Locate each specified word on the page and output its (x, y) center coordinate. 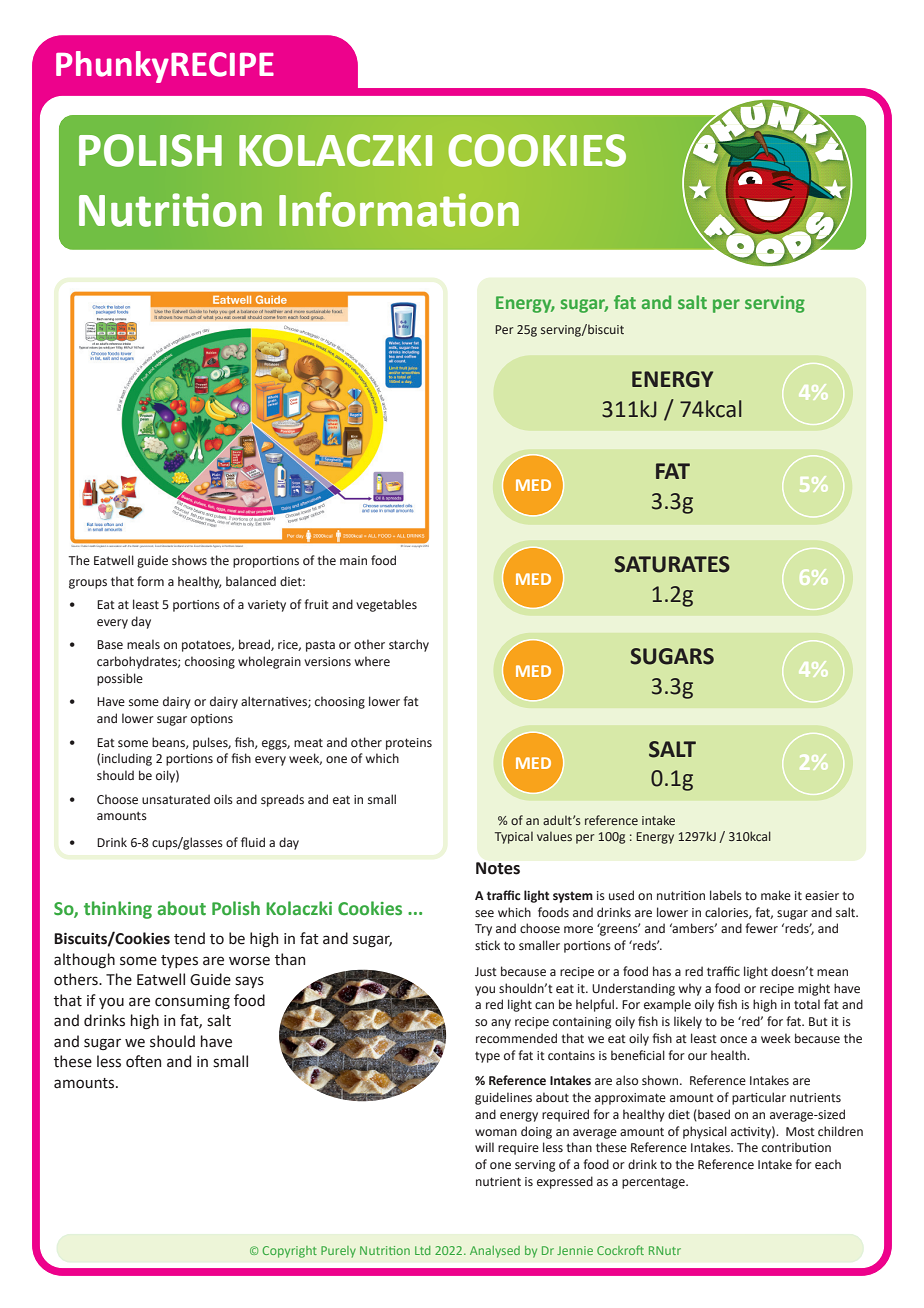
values (554, 836)
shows (189, 560)
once (733, 1040)
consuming (192, 1002)
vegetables (386, 605)
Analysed (495, 1252)
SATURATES (672, 564)
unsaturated (176, 799)
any (501, 1024)
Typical (514, 837)
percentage (654, 1183)
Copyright (290, 1252)
